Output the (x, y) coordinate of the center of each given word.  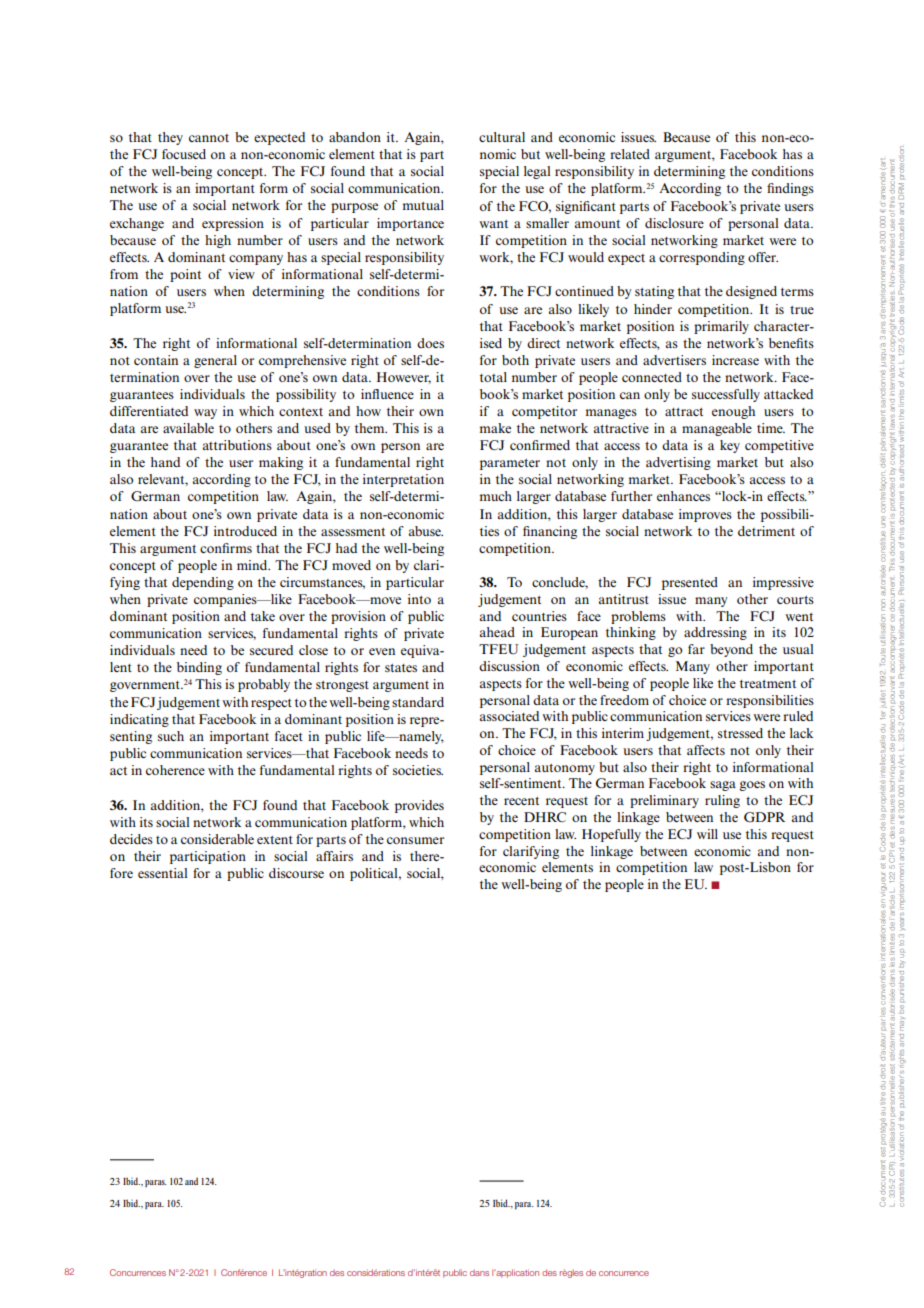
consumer (415, 840)
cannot (209, 138)
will (707, 834)
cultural (502, 137)
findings (790, 189)
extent (275, 840)
